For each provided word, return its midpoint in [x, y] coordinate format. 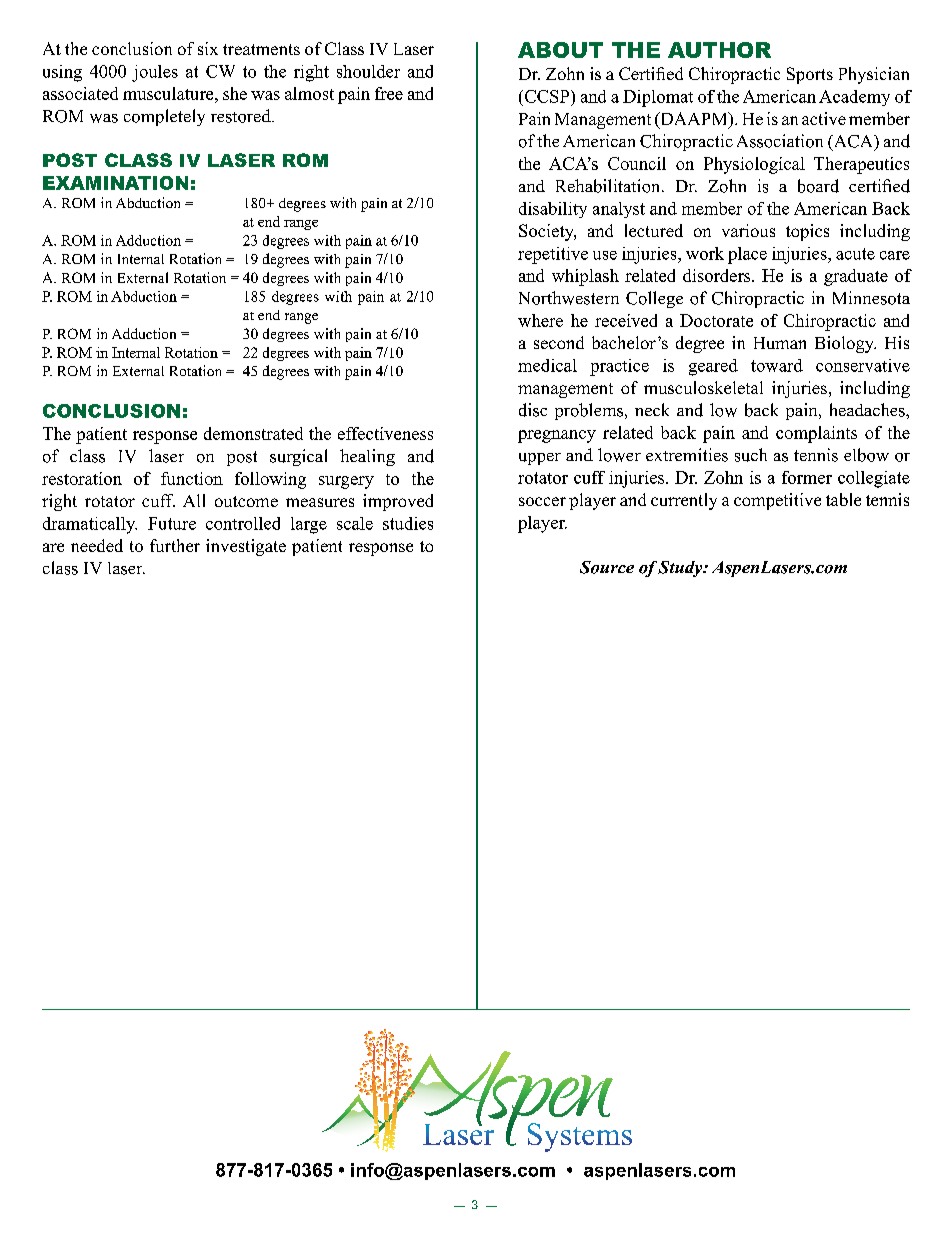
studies [408, 523]
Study [681, 569]
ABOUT [560, 50]
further [175, 545]
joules [155, 73]
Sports [810, 75]
